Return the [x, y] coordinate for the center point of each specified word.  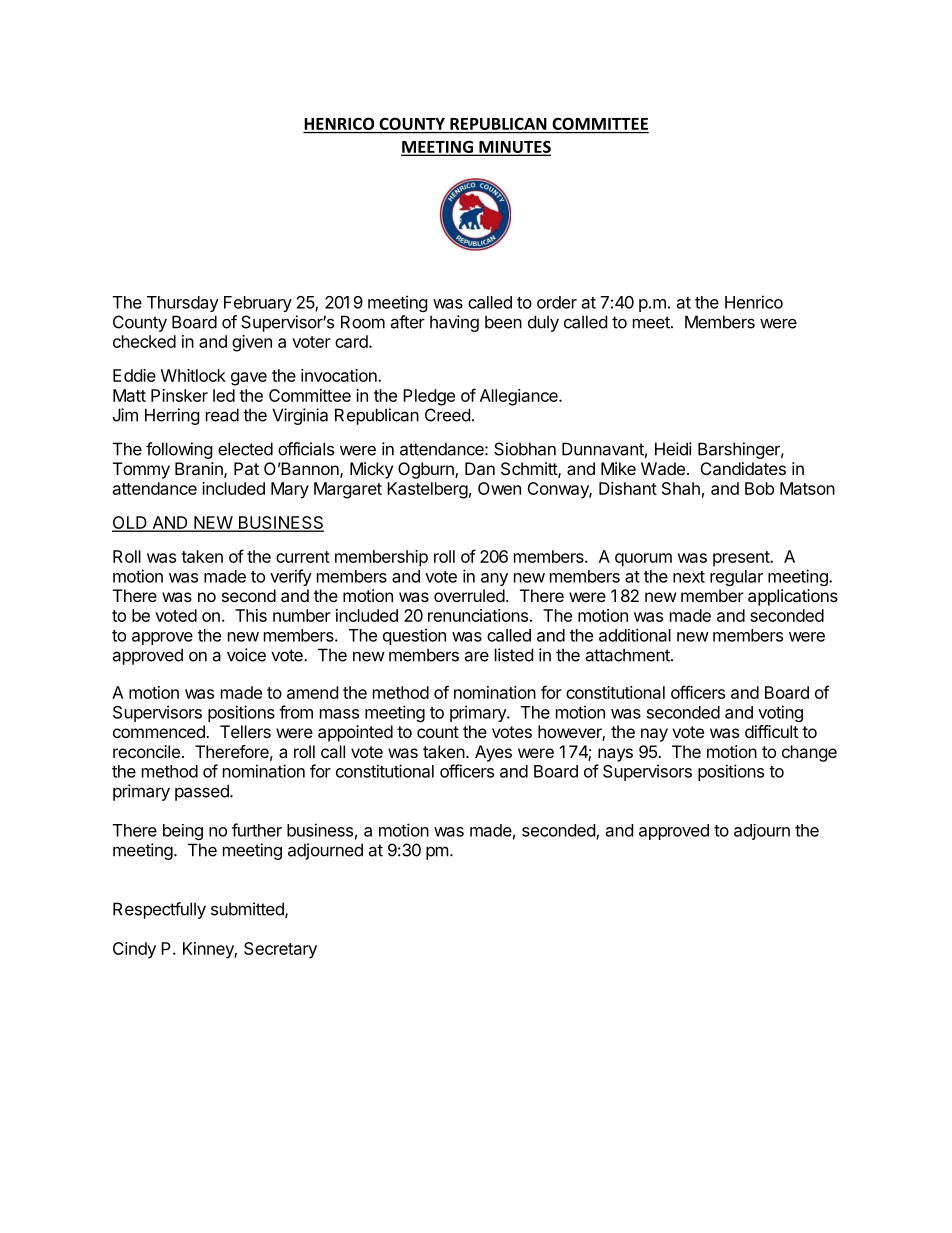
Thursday [183, 304]
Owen [499, 488]
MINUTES [514, 147]
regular [736, 578]
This [251, 615]
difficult [771, 731]
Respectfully [159, 910]
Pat [246, 468]
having [454, 323]
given [252, 343]
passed [203, 792]
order [557, 302]
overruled [469, 595]
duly [543, 323]
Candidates [743, 468]
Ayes [493, 753]
